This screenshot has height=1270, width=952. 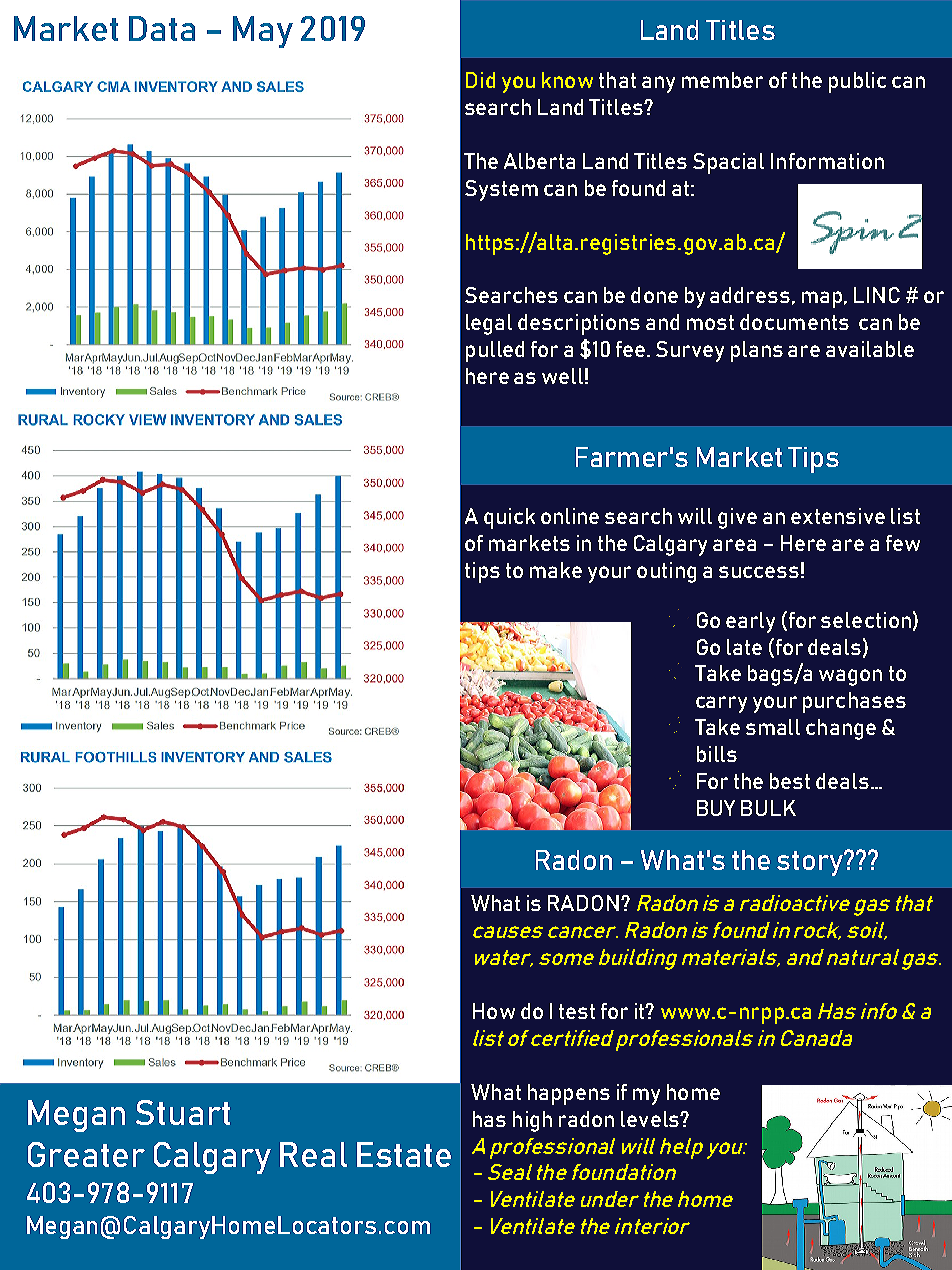 I want to click on success, so click(x=759, y=572).
